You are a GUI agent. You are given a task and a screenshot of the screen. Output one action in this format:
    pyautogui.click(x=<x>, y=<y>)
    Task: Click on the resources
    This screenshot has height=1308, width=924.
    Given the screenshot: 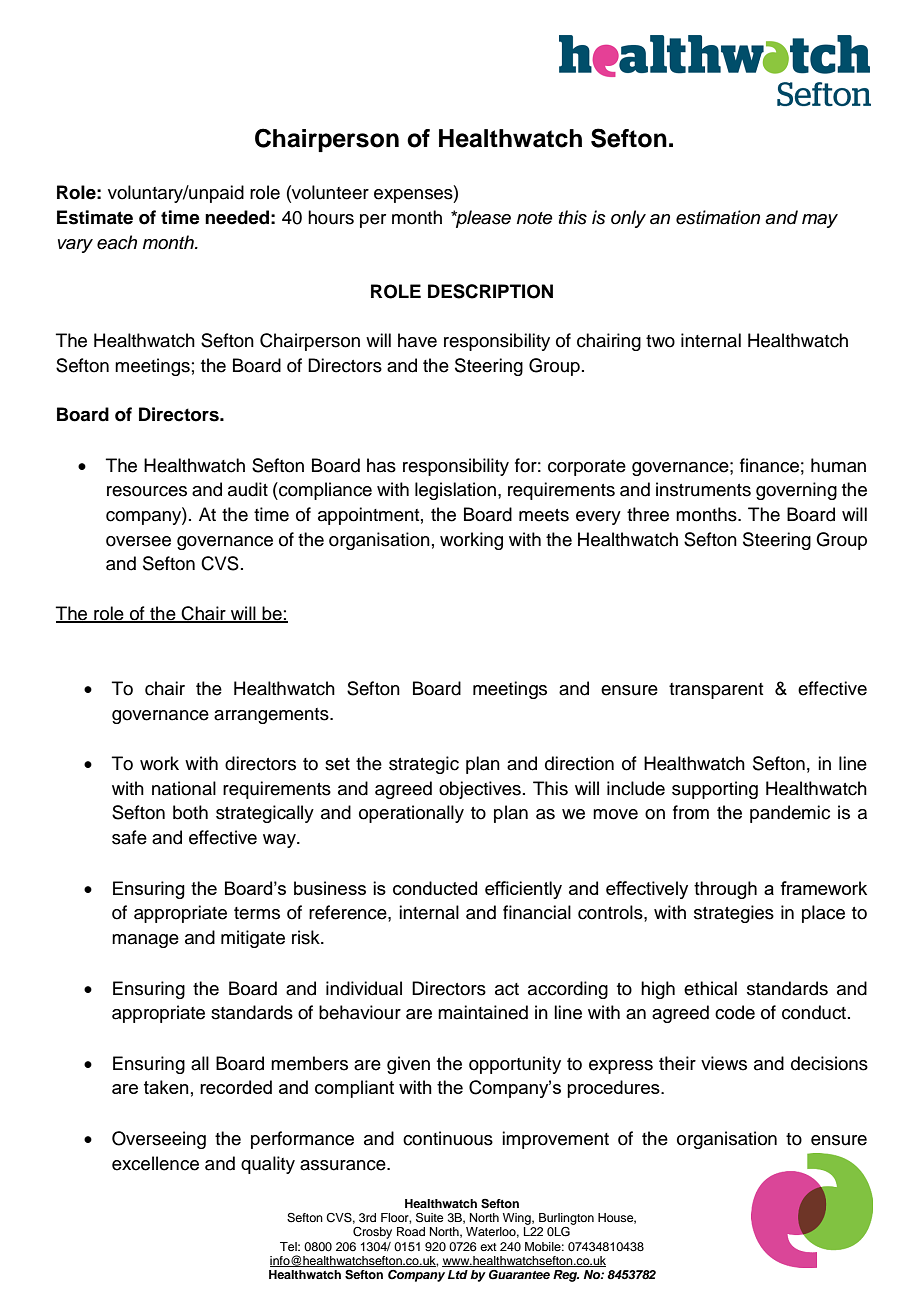 What is the action you would take?
    pyautogui.click(x=147, y=491)
